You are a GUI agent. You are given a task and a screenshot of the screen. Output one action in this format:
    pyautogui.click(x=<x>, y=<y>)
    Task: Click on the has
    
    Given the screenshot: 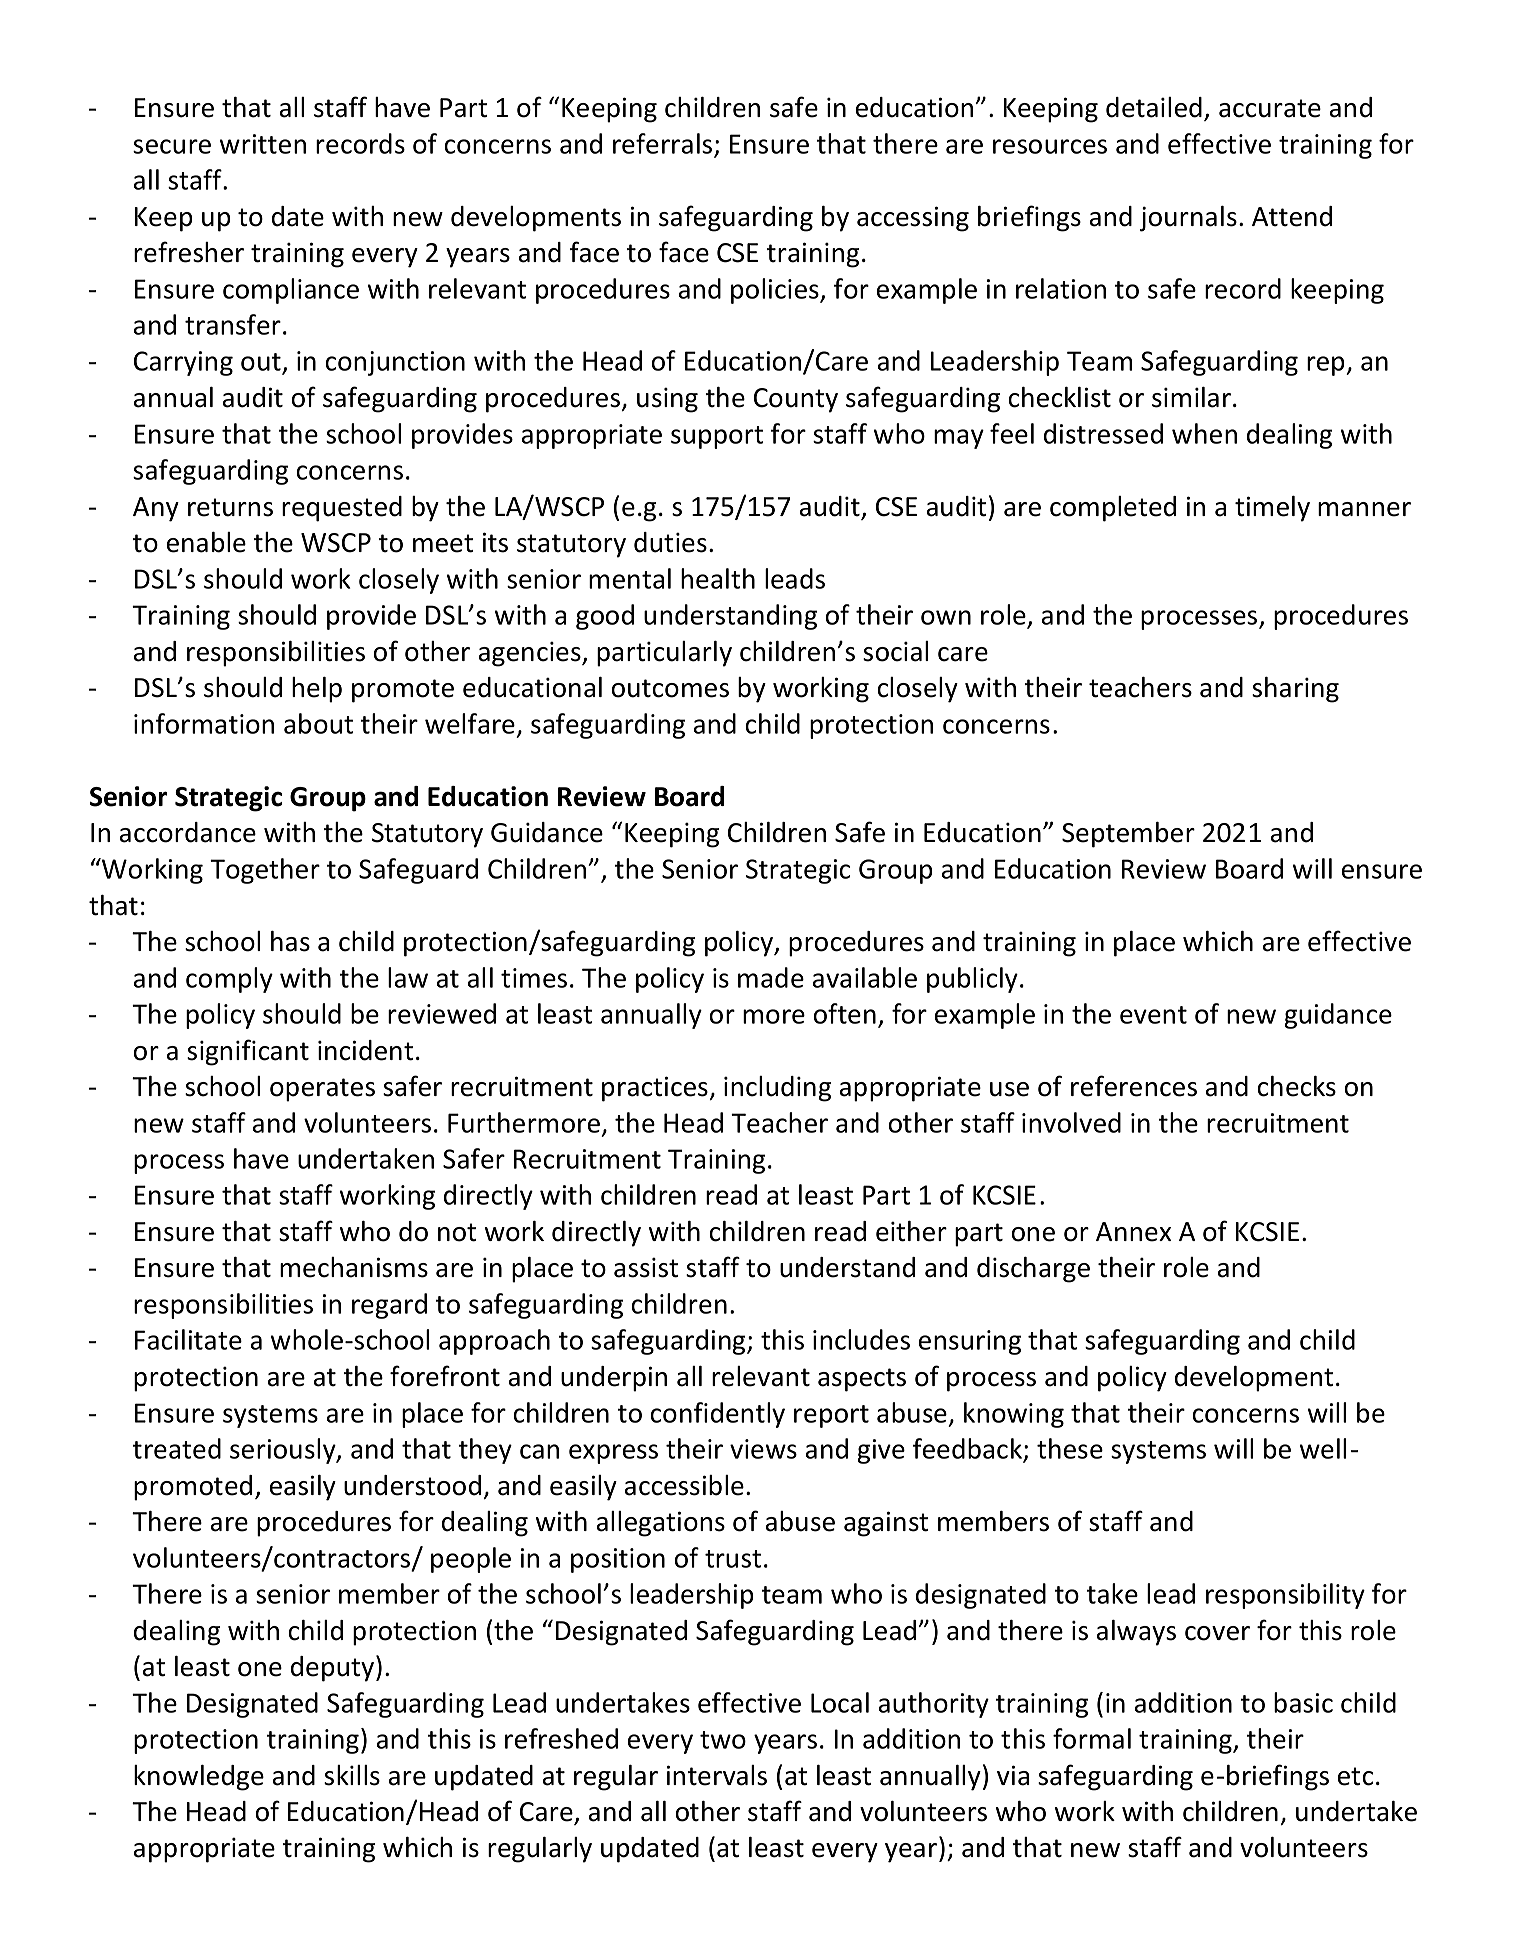 What is the action you would take?
    pyautogui.click(x=290, y=941)
